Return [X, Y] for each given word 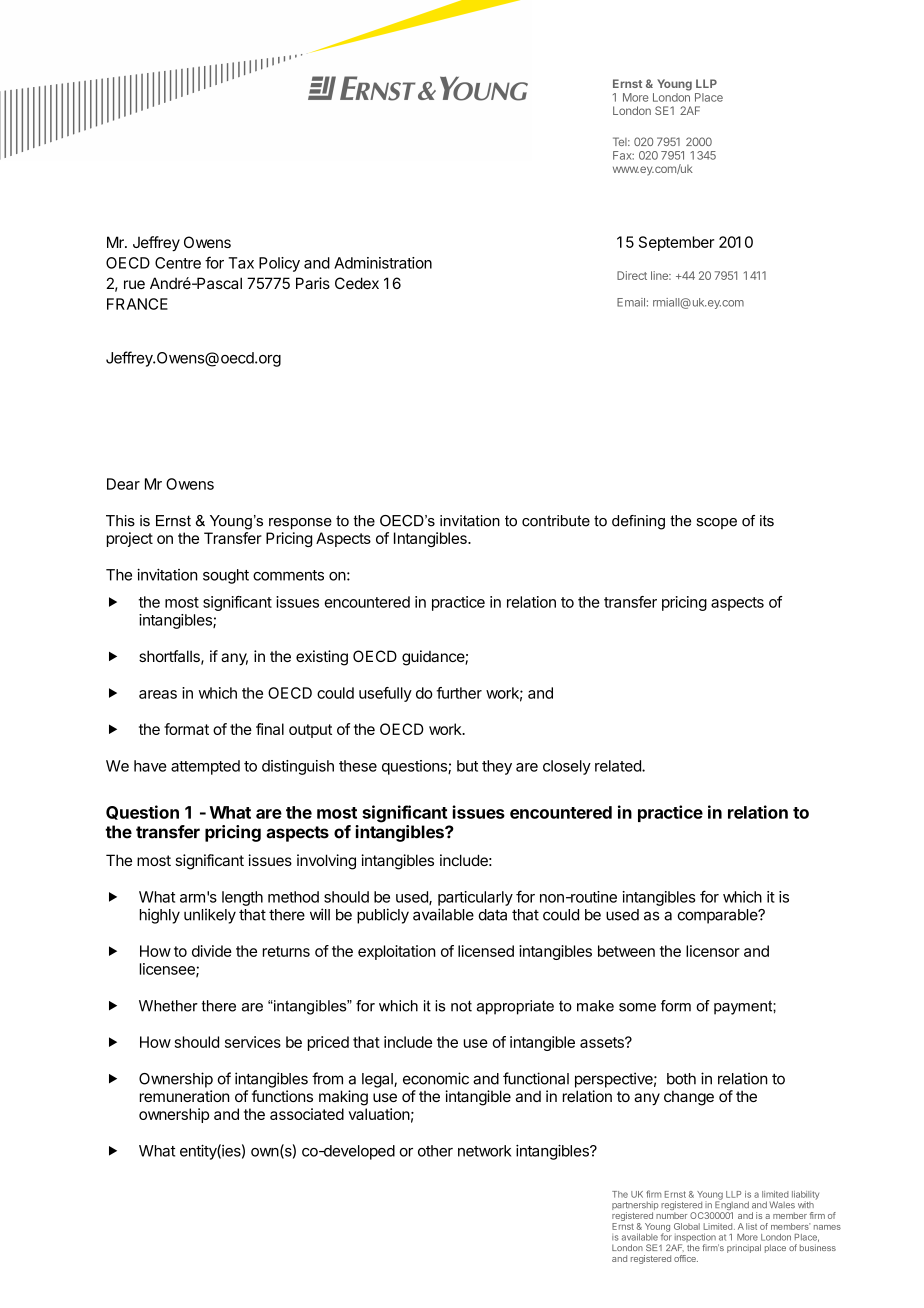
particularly [475, 898]
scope [717, 523]
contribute [556, 521]
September [676, 243]
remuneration [185, 1096]
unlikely [210, 916]
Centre [178, 263]
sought [226, 576]
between [626, 951]
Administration [383, 263]
